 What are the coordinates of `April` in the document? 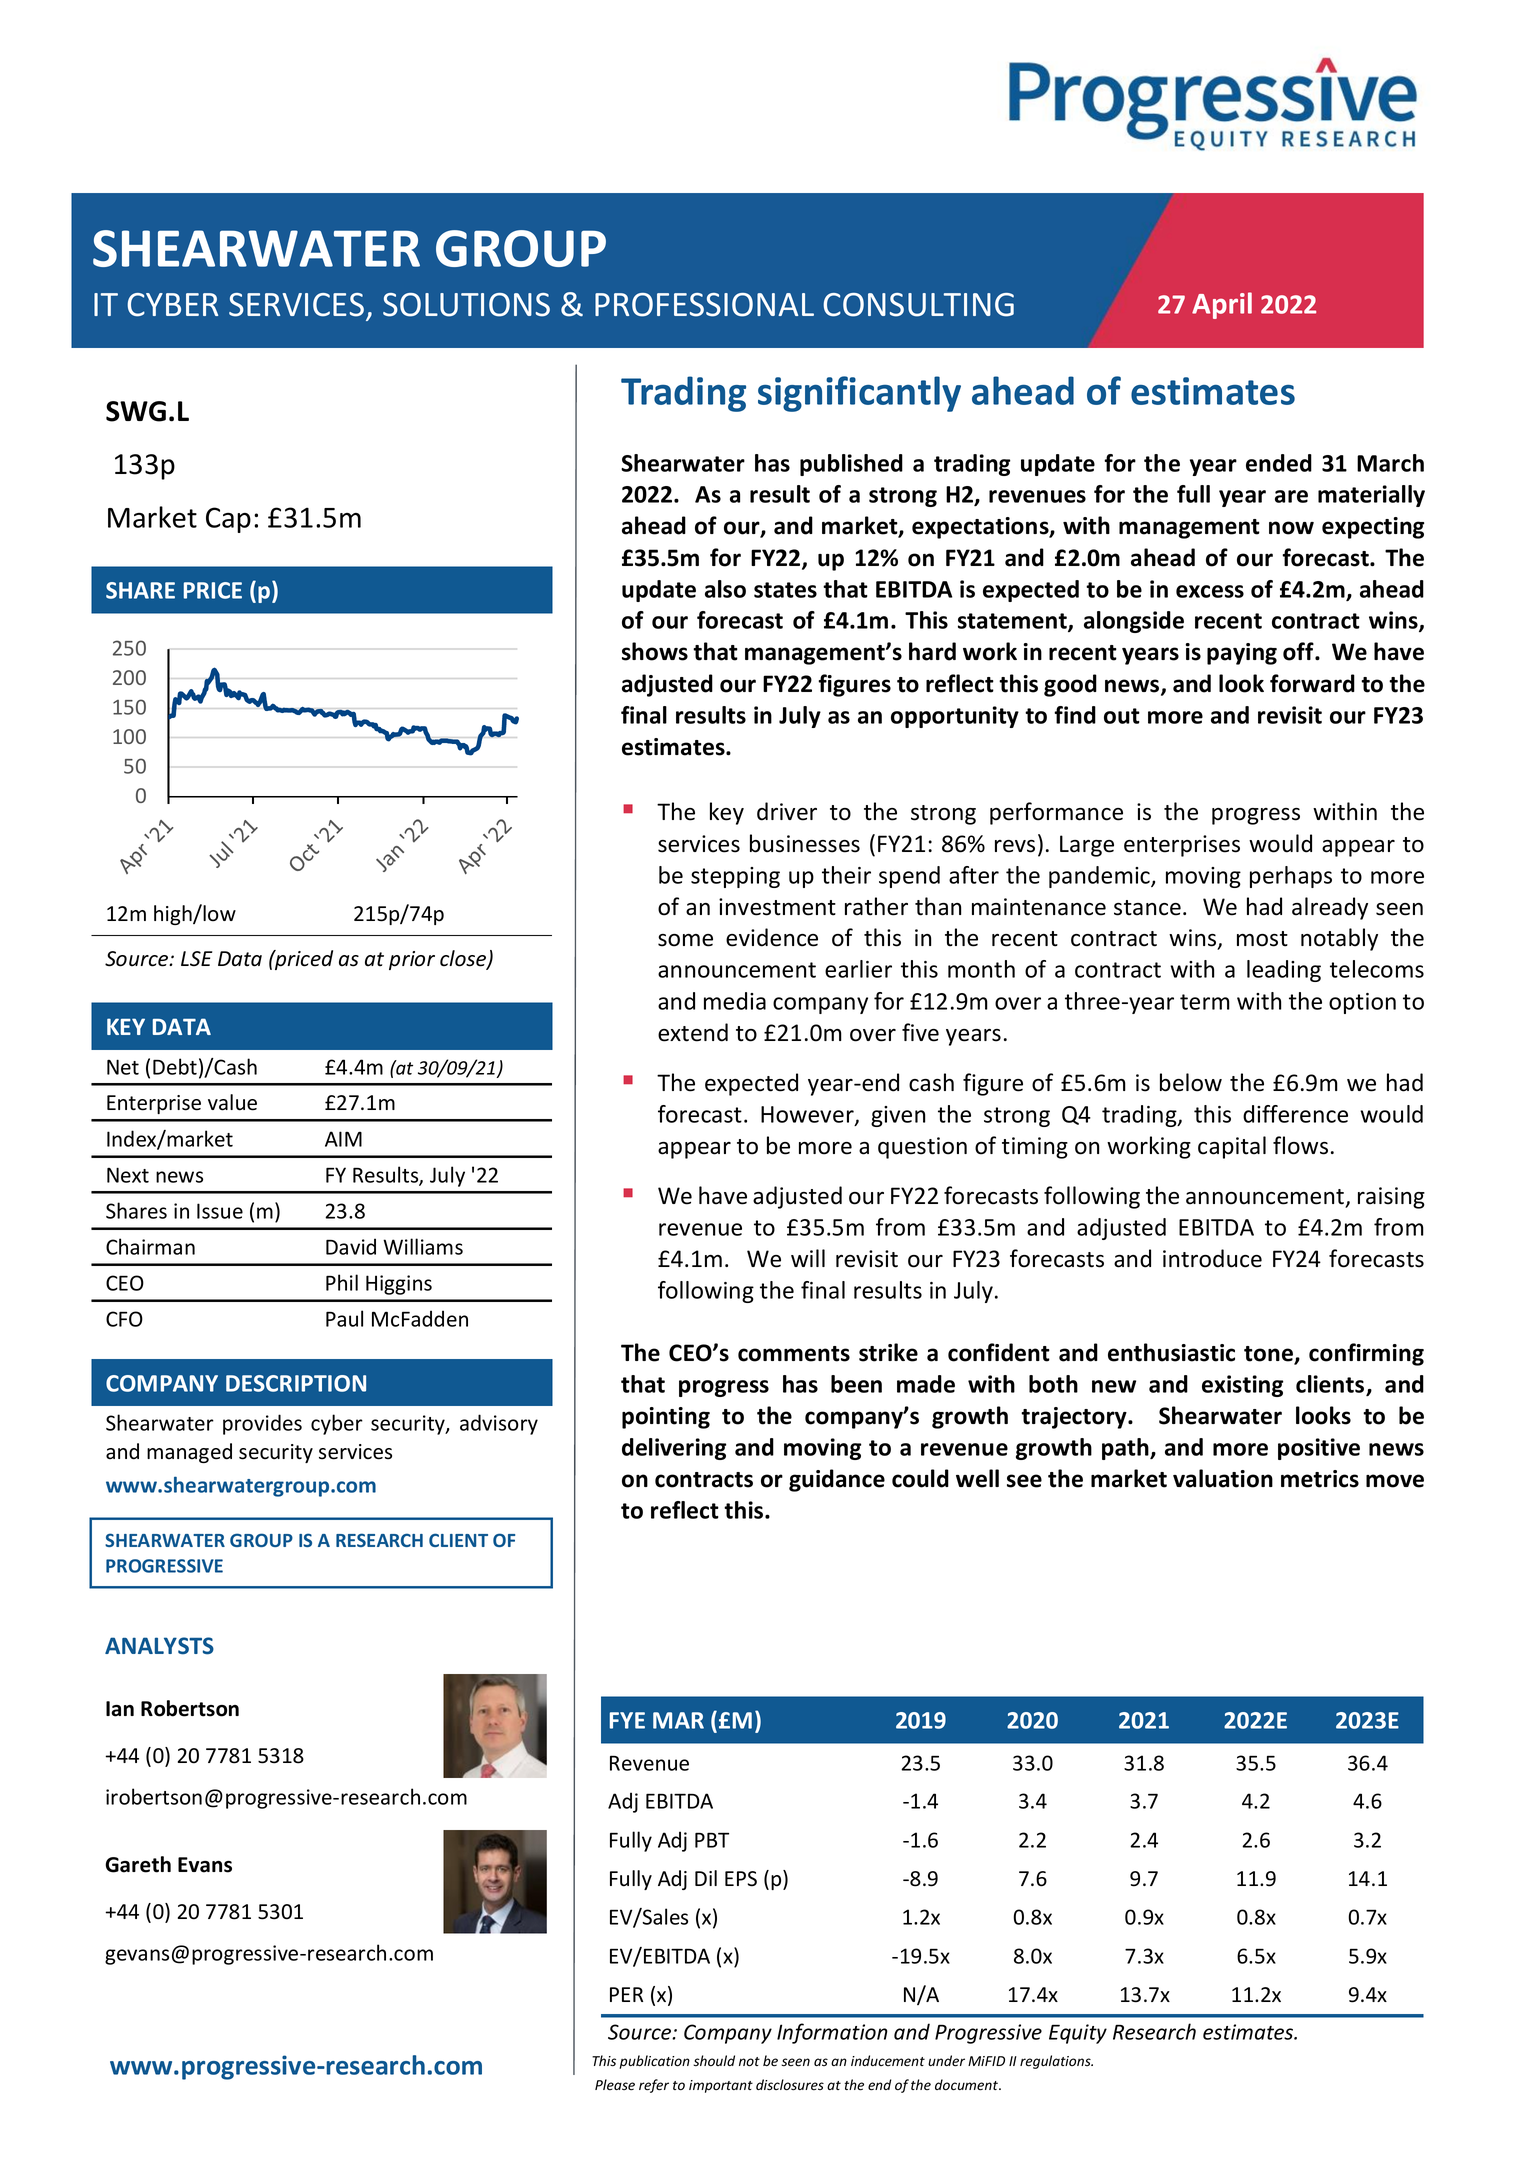 It's located at (1222, 305).
